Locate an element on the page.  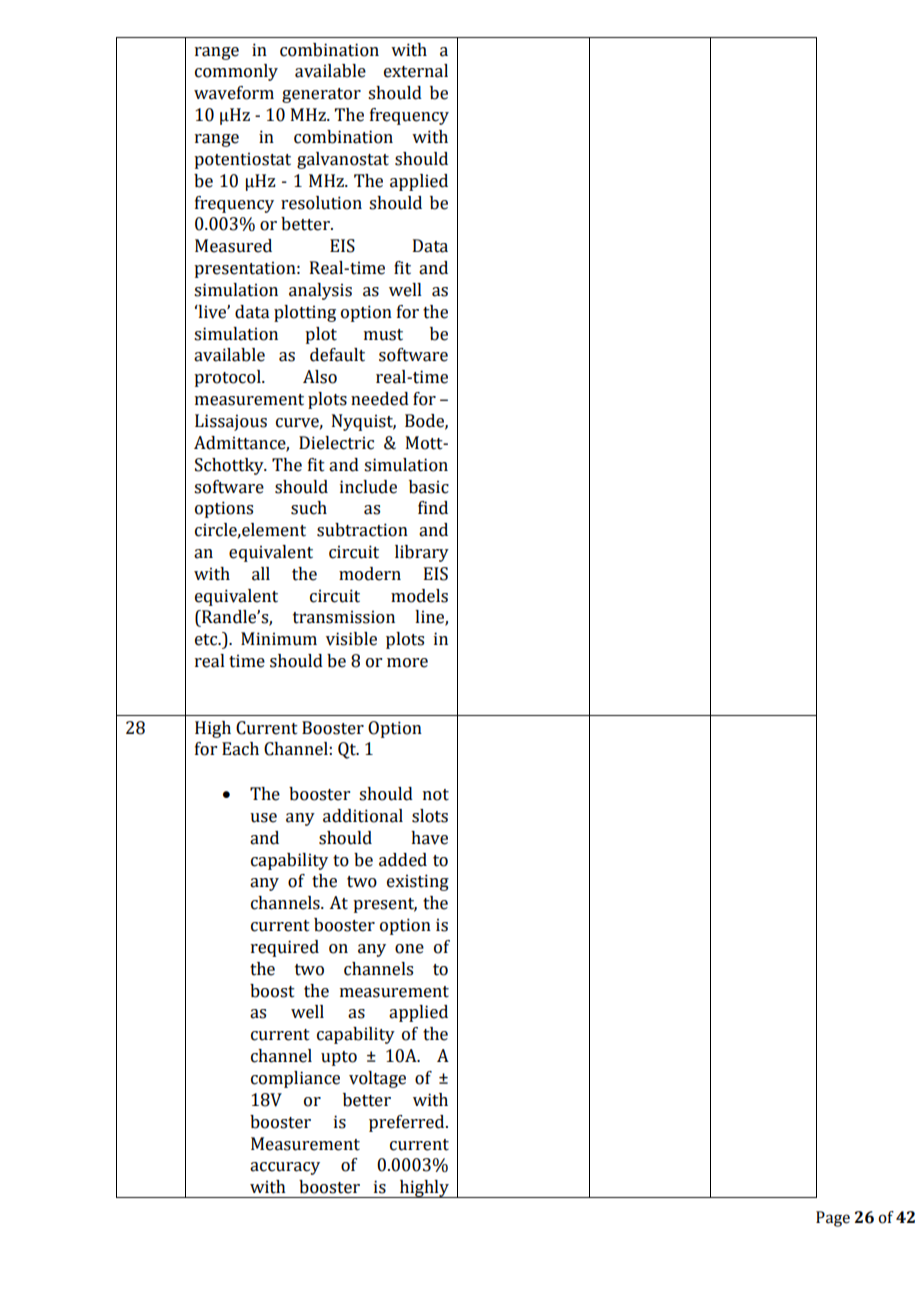
external is located at coordinates (416, 71).
